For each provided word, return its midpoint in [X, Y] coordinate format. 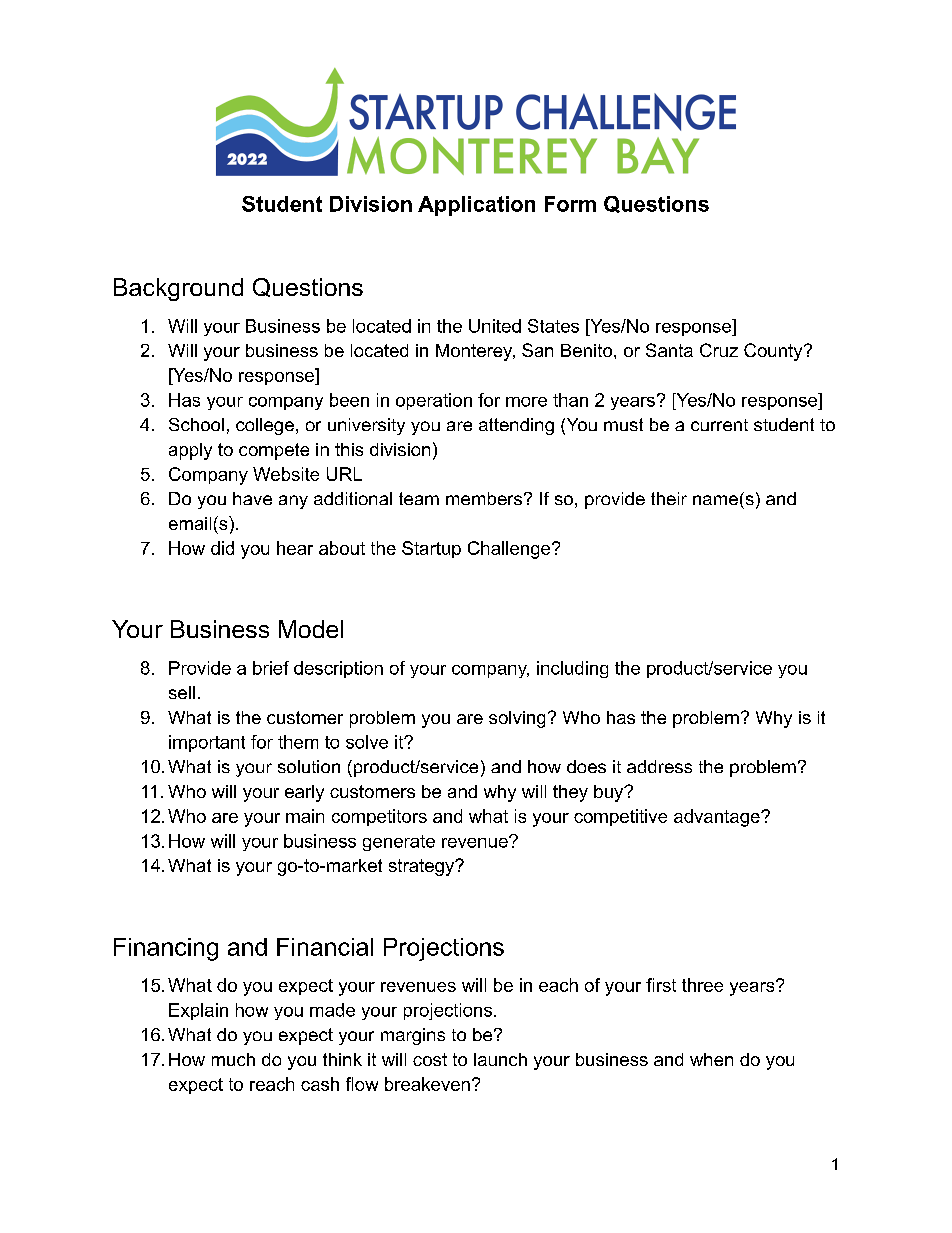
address [659, 766]
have [252, 498]
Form [570, 204]
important [207, 743]
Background [178, 289]
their [669, 498]
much [233, 1059]
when [711, 1059]
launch [500, 1059]
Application [476, 206]
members [484, 498]
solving [517, 719]
